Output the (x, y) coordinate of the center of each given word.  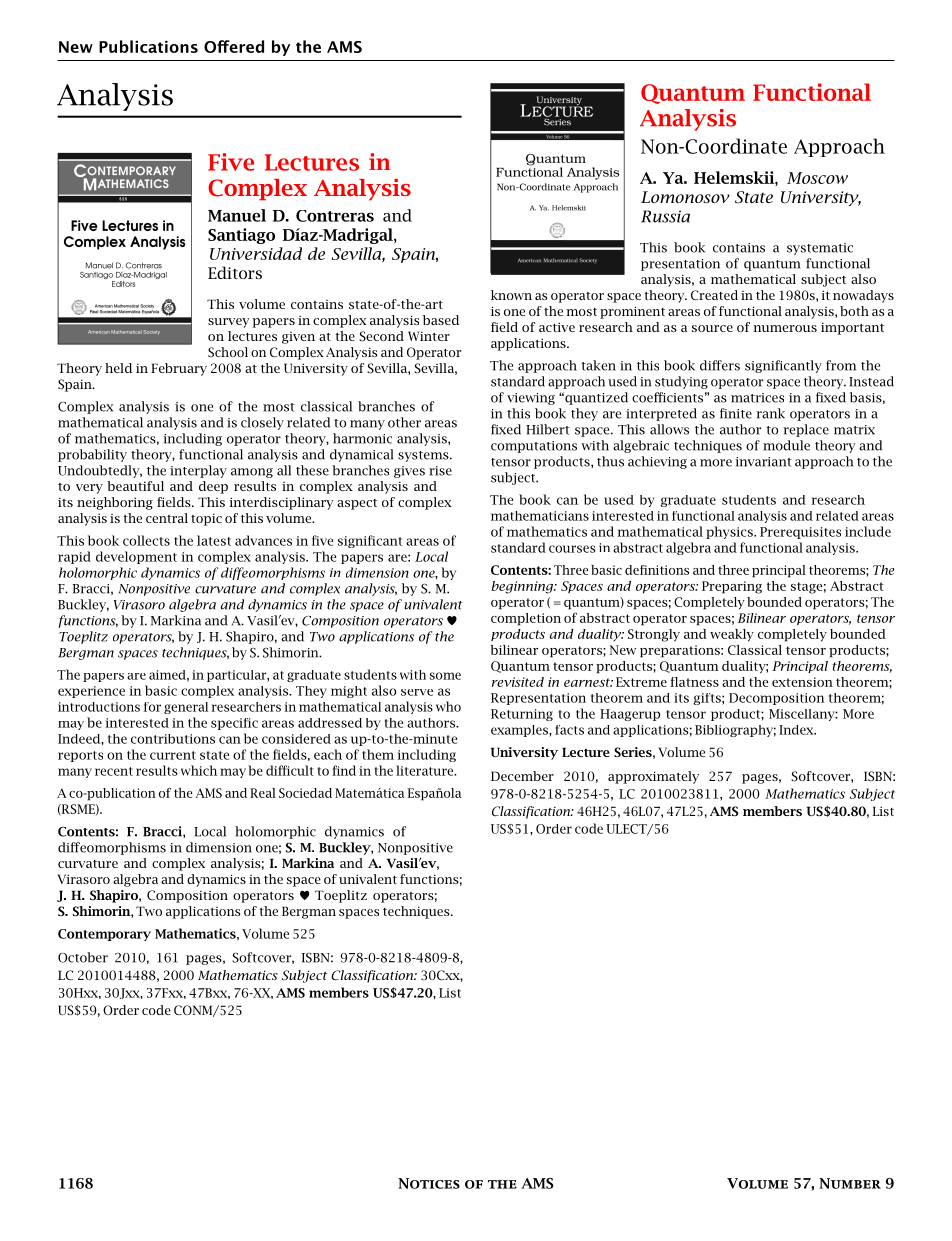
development (136, 557)
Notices (429, 1183)
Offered (234, 46)
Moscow (817, 178)
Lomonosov (685, 197)
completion (526, 619)
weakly (732, 635)
